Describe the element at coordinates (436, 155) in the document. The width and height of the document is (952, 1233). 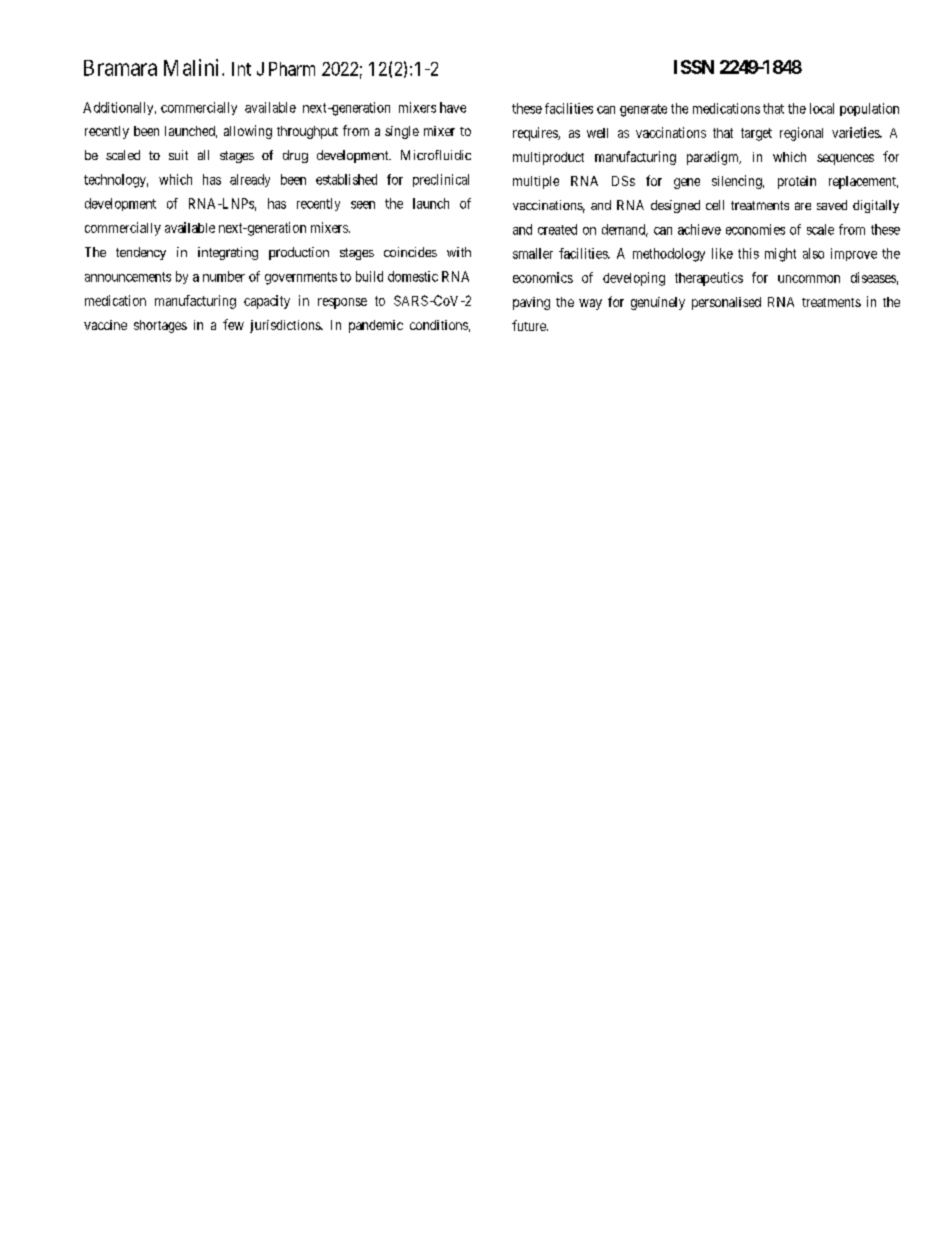
I see `Microfluidic` at that location.
